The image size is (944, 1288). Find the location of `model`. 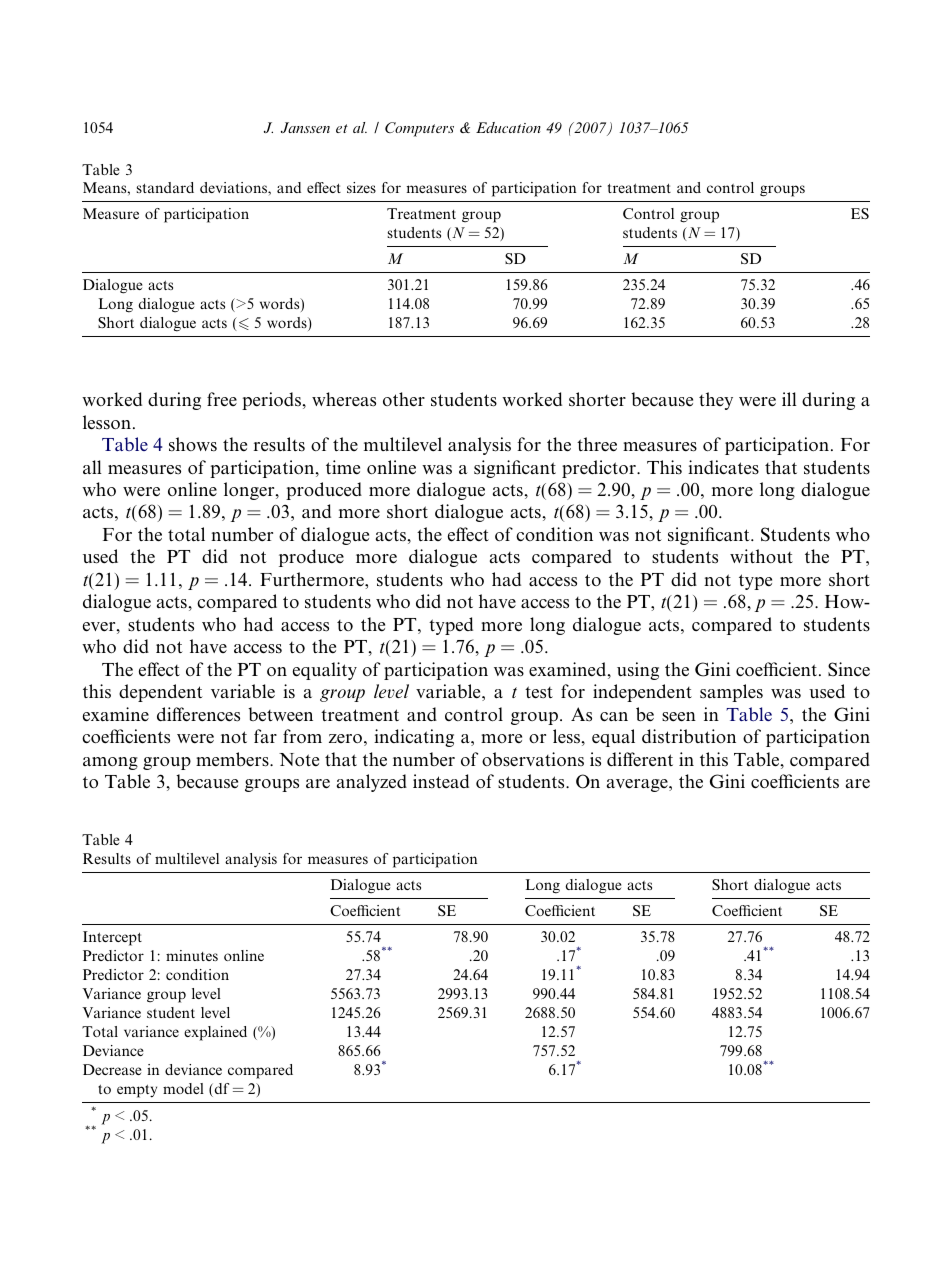

model is located at coordinates (183, 1088).
